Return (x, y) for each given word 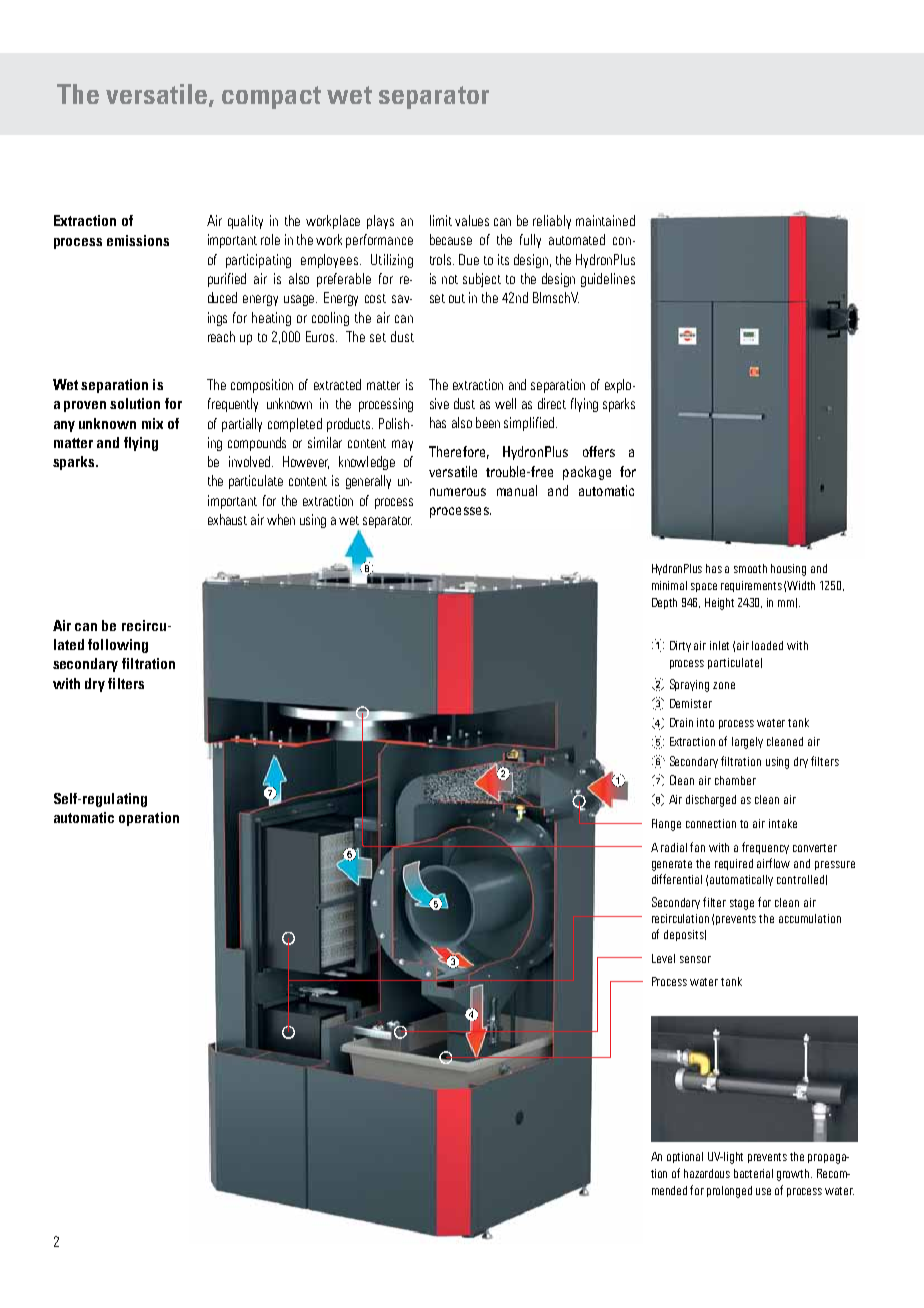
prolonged (729, 1192)
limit (441, 220)
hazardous (707, 1173)
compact (271, 97)
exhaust (227, 519)
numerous (458, 492)
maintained (605, 220)
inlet (719, 645)
